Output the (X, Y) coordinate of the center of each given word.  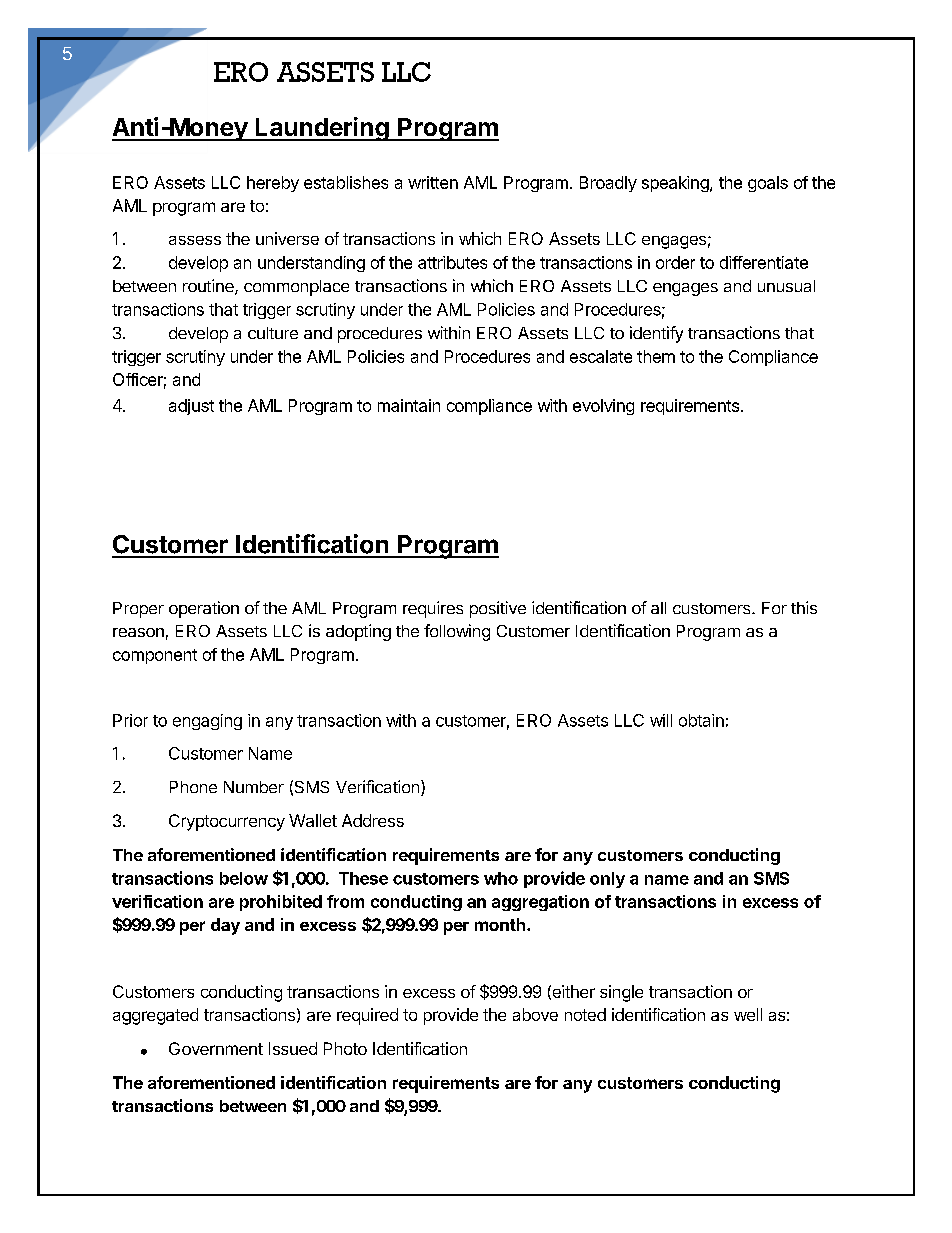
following (457, 632)
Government (216, 1048)
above (535, 1014)
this (804, 607)
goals (768, 184)
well (748, 1014)
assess (195, 240)
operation (204, 609)
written (433, 182)
